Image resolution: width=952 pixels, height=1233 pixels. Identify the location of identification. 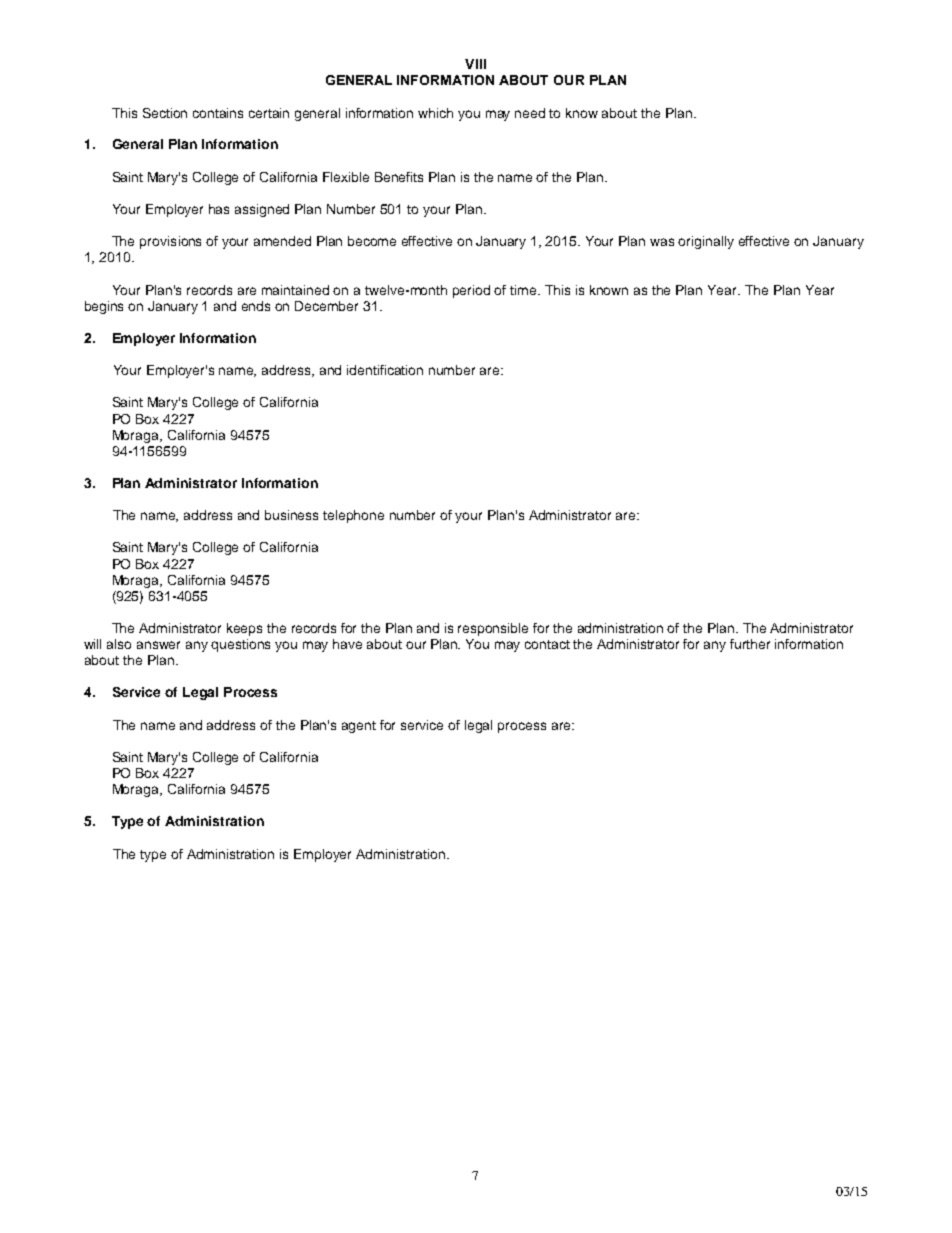
(385, 370).
